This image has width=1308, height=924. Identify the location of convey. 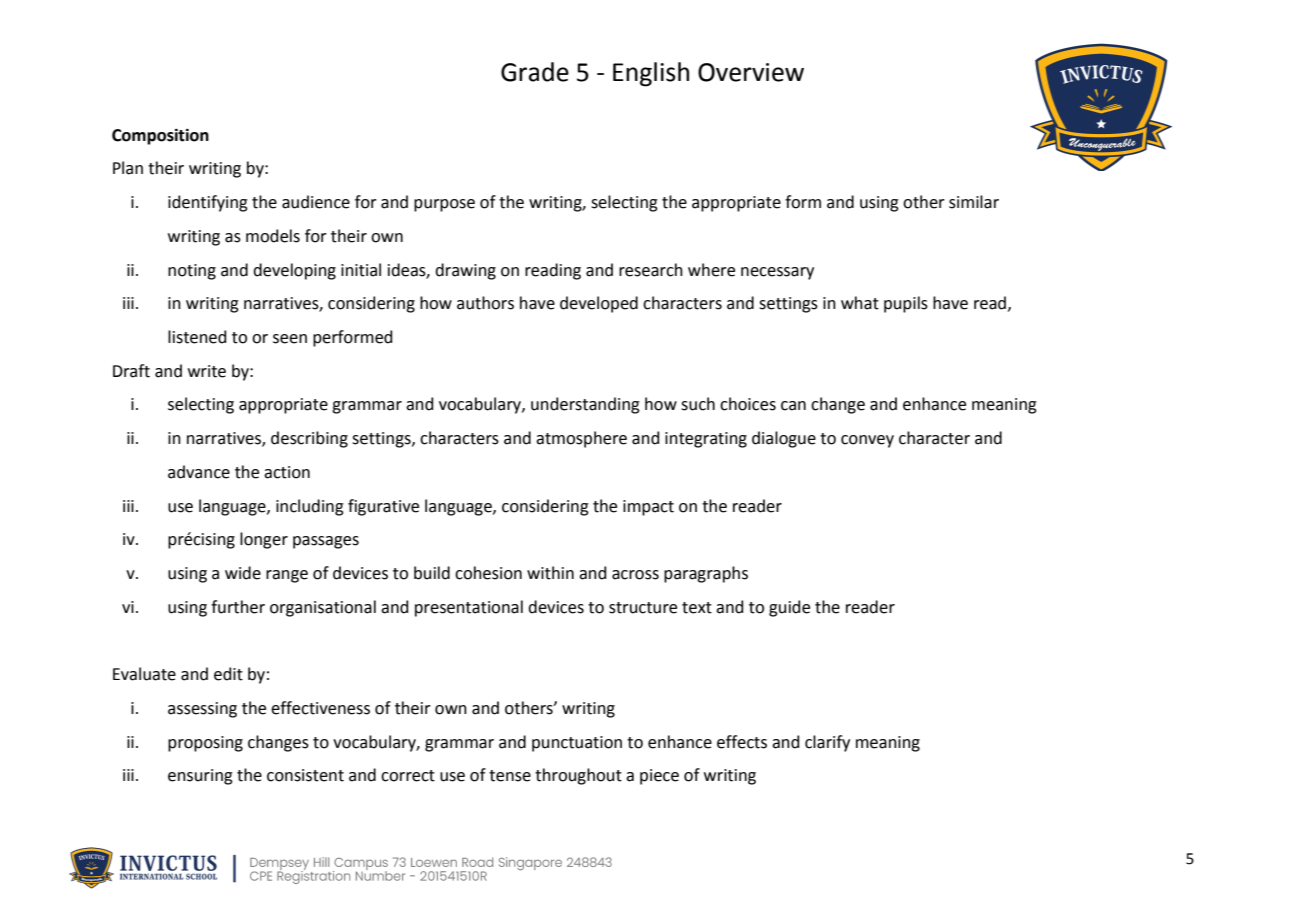
(867, 441).
